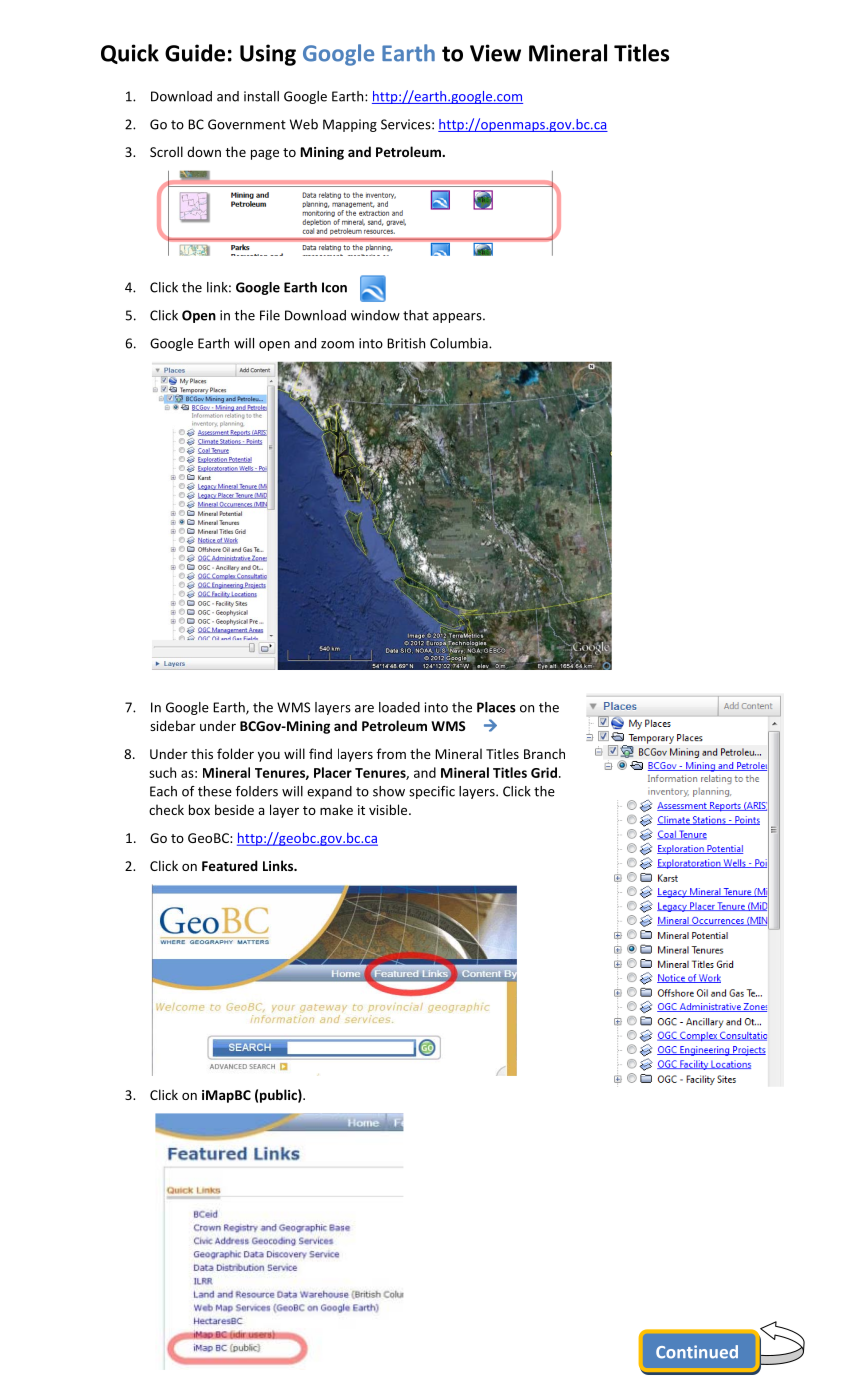 This document has height=1400, width=849. Describe the element at coordinates (460, 343) in the document. I see `Columbia` at that location.
